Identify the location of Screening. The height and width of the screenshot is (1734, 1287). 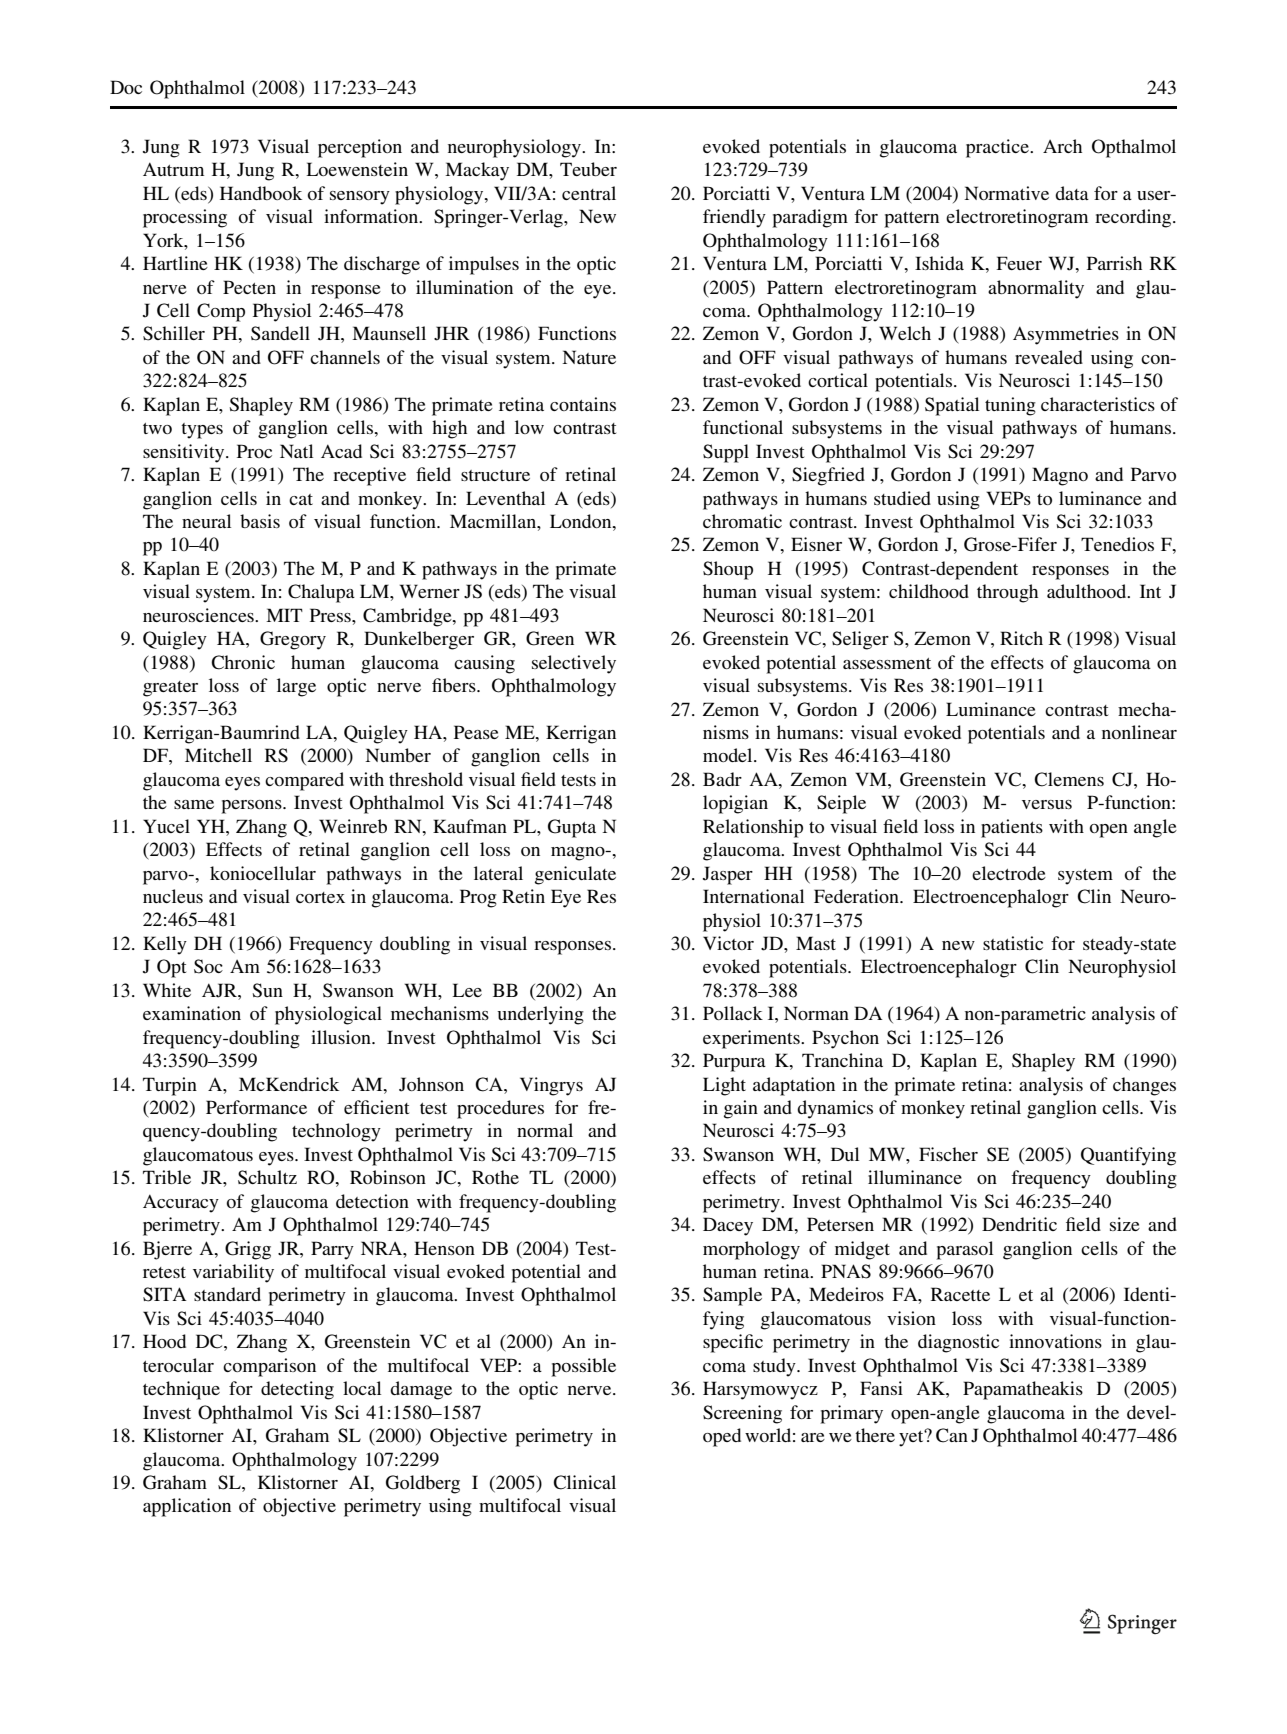
(742, 1414).
